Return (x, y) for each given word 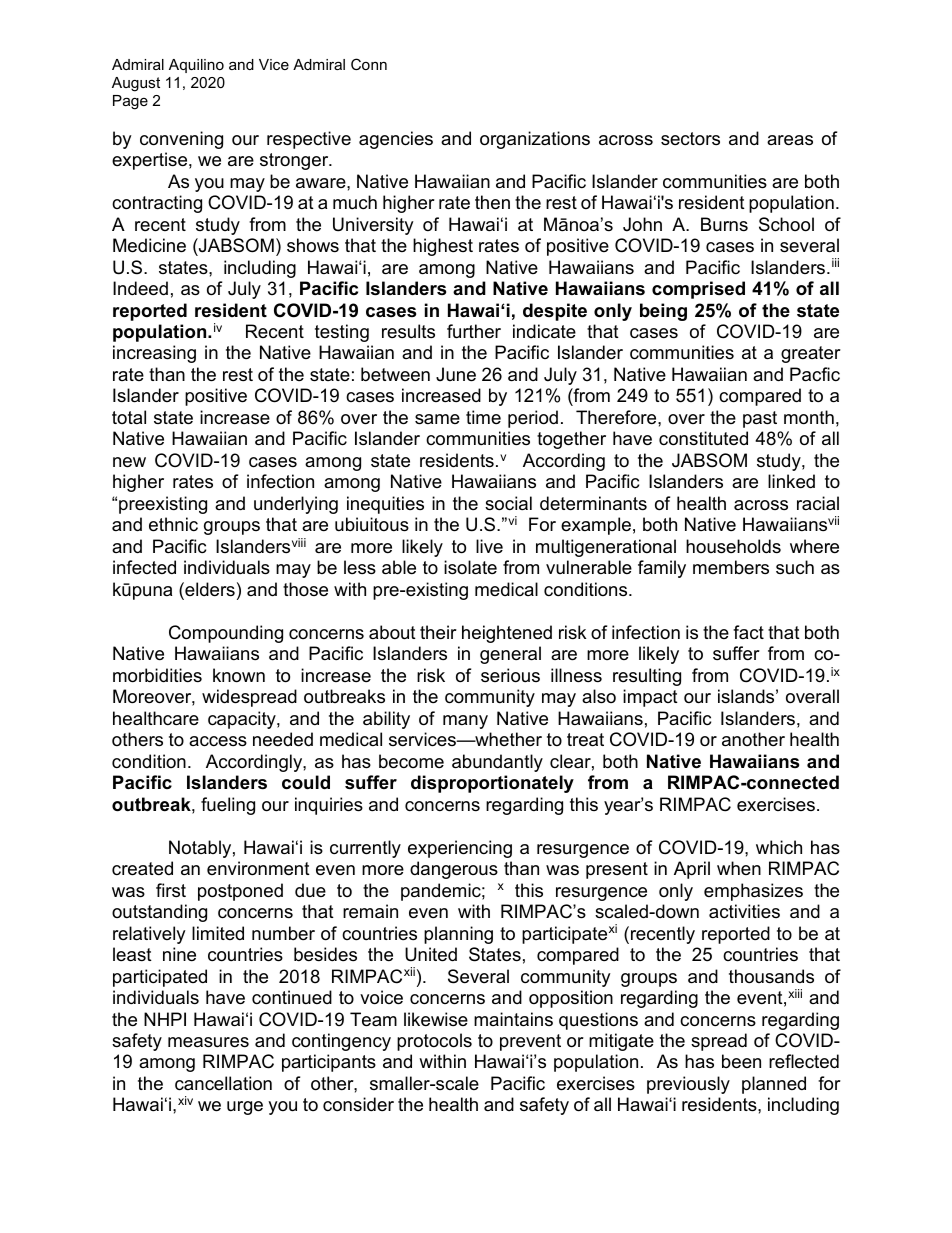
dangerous (454, 870)
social (508, 503)
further (474, 331)
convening (181, 140)
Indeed (140, 288)
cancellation (223, 1083)
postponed (240, 892)
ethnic (173, 524)
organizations (535, 140)
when (739, 868)
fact (748, 632)
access (218, 741)
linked (791, 481)
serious (510, 675)
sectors (690, 139)
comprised (698, 290)
